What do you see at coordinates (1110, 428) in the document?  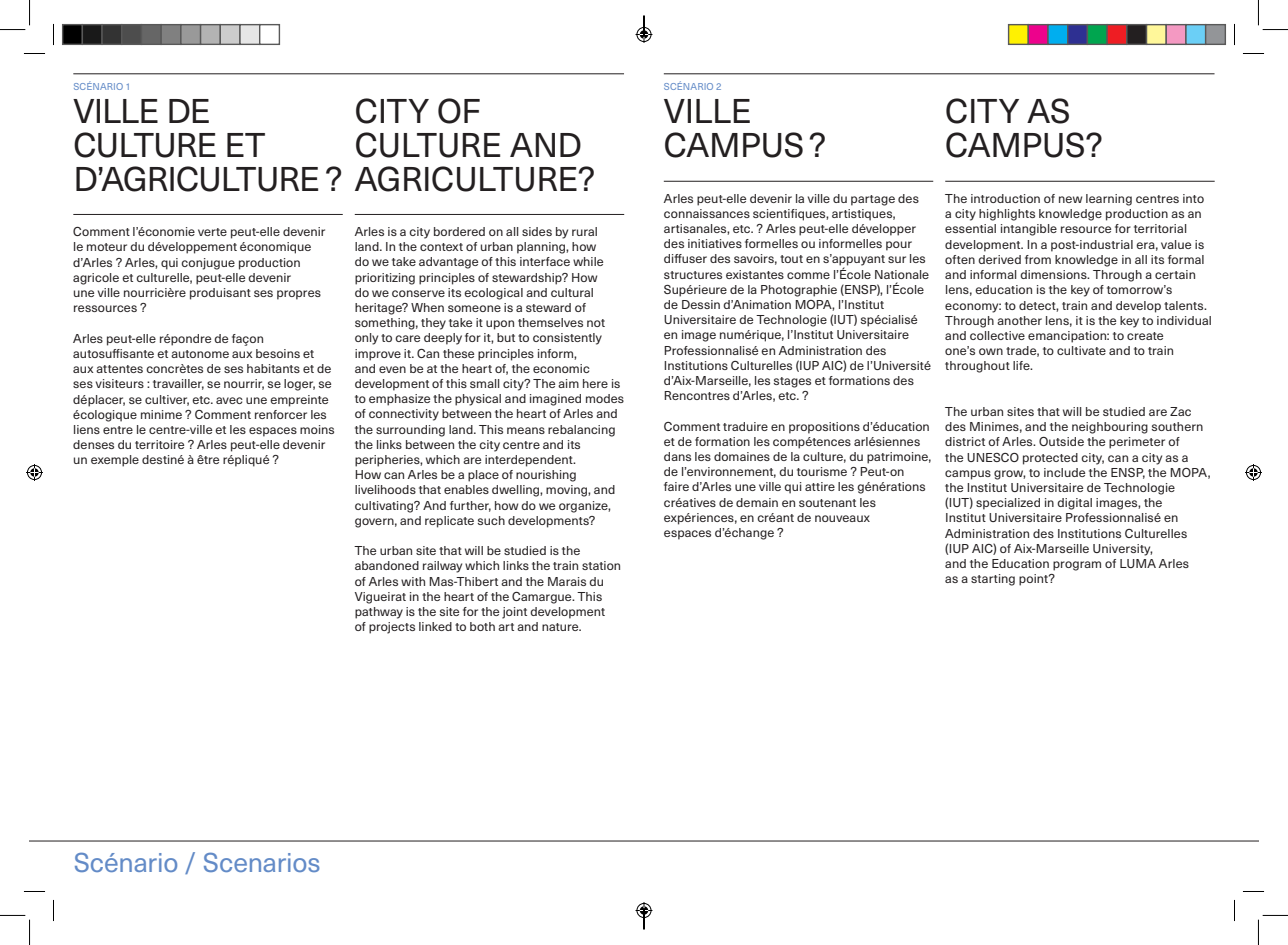 I see `neighbouring` at bounding box center [1110, 428].
